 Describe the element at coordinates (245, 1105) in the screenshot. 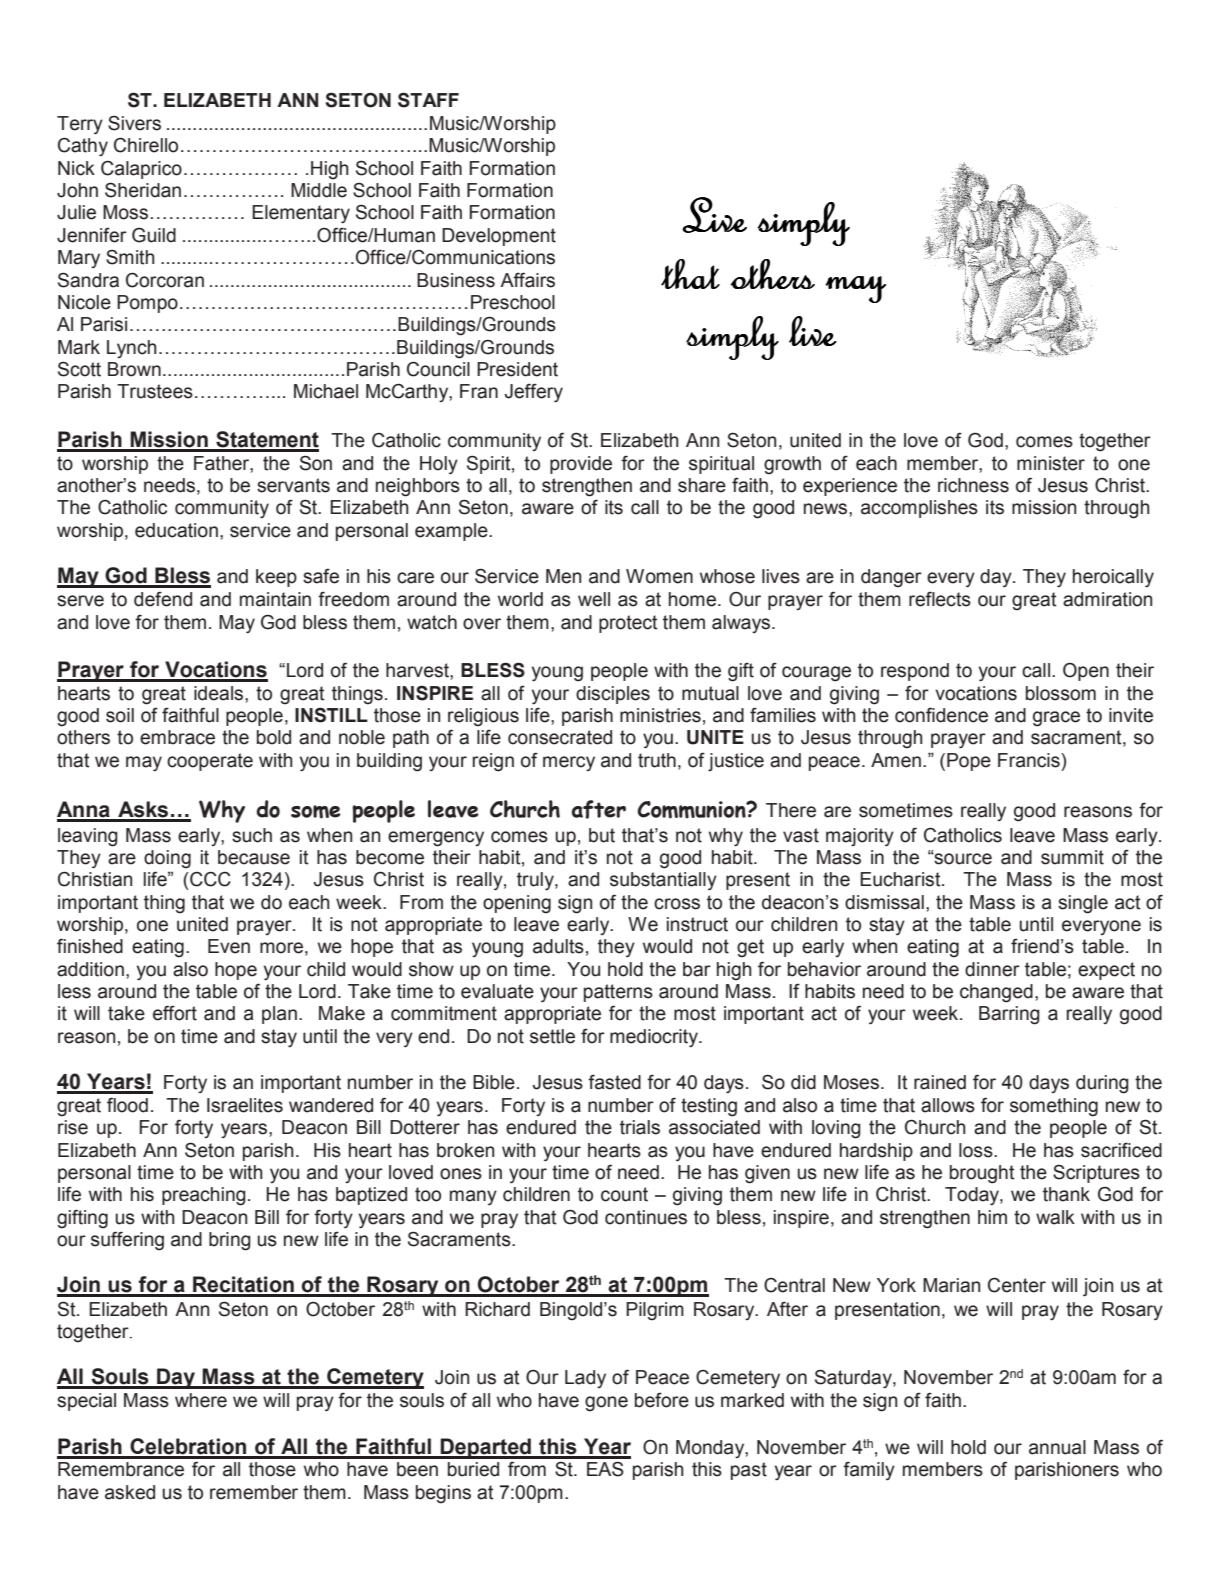

I see `Israelites` at that location.
